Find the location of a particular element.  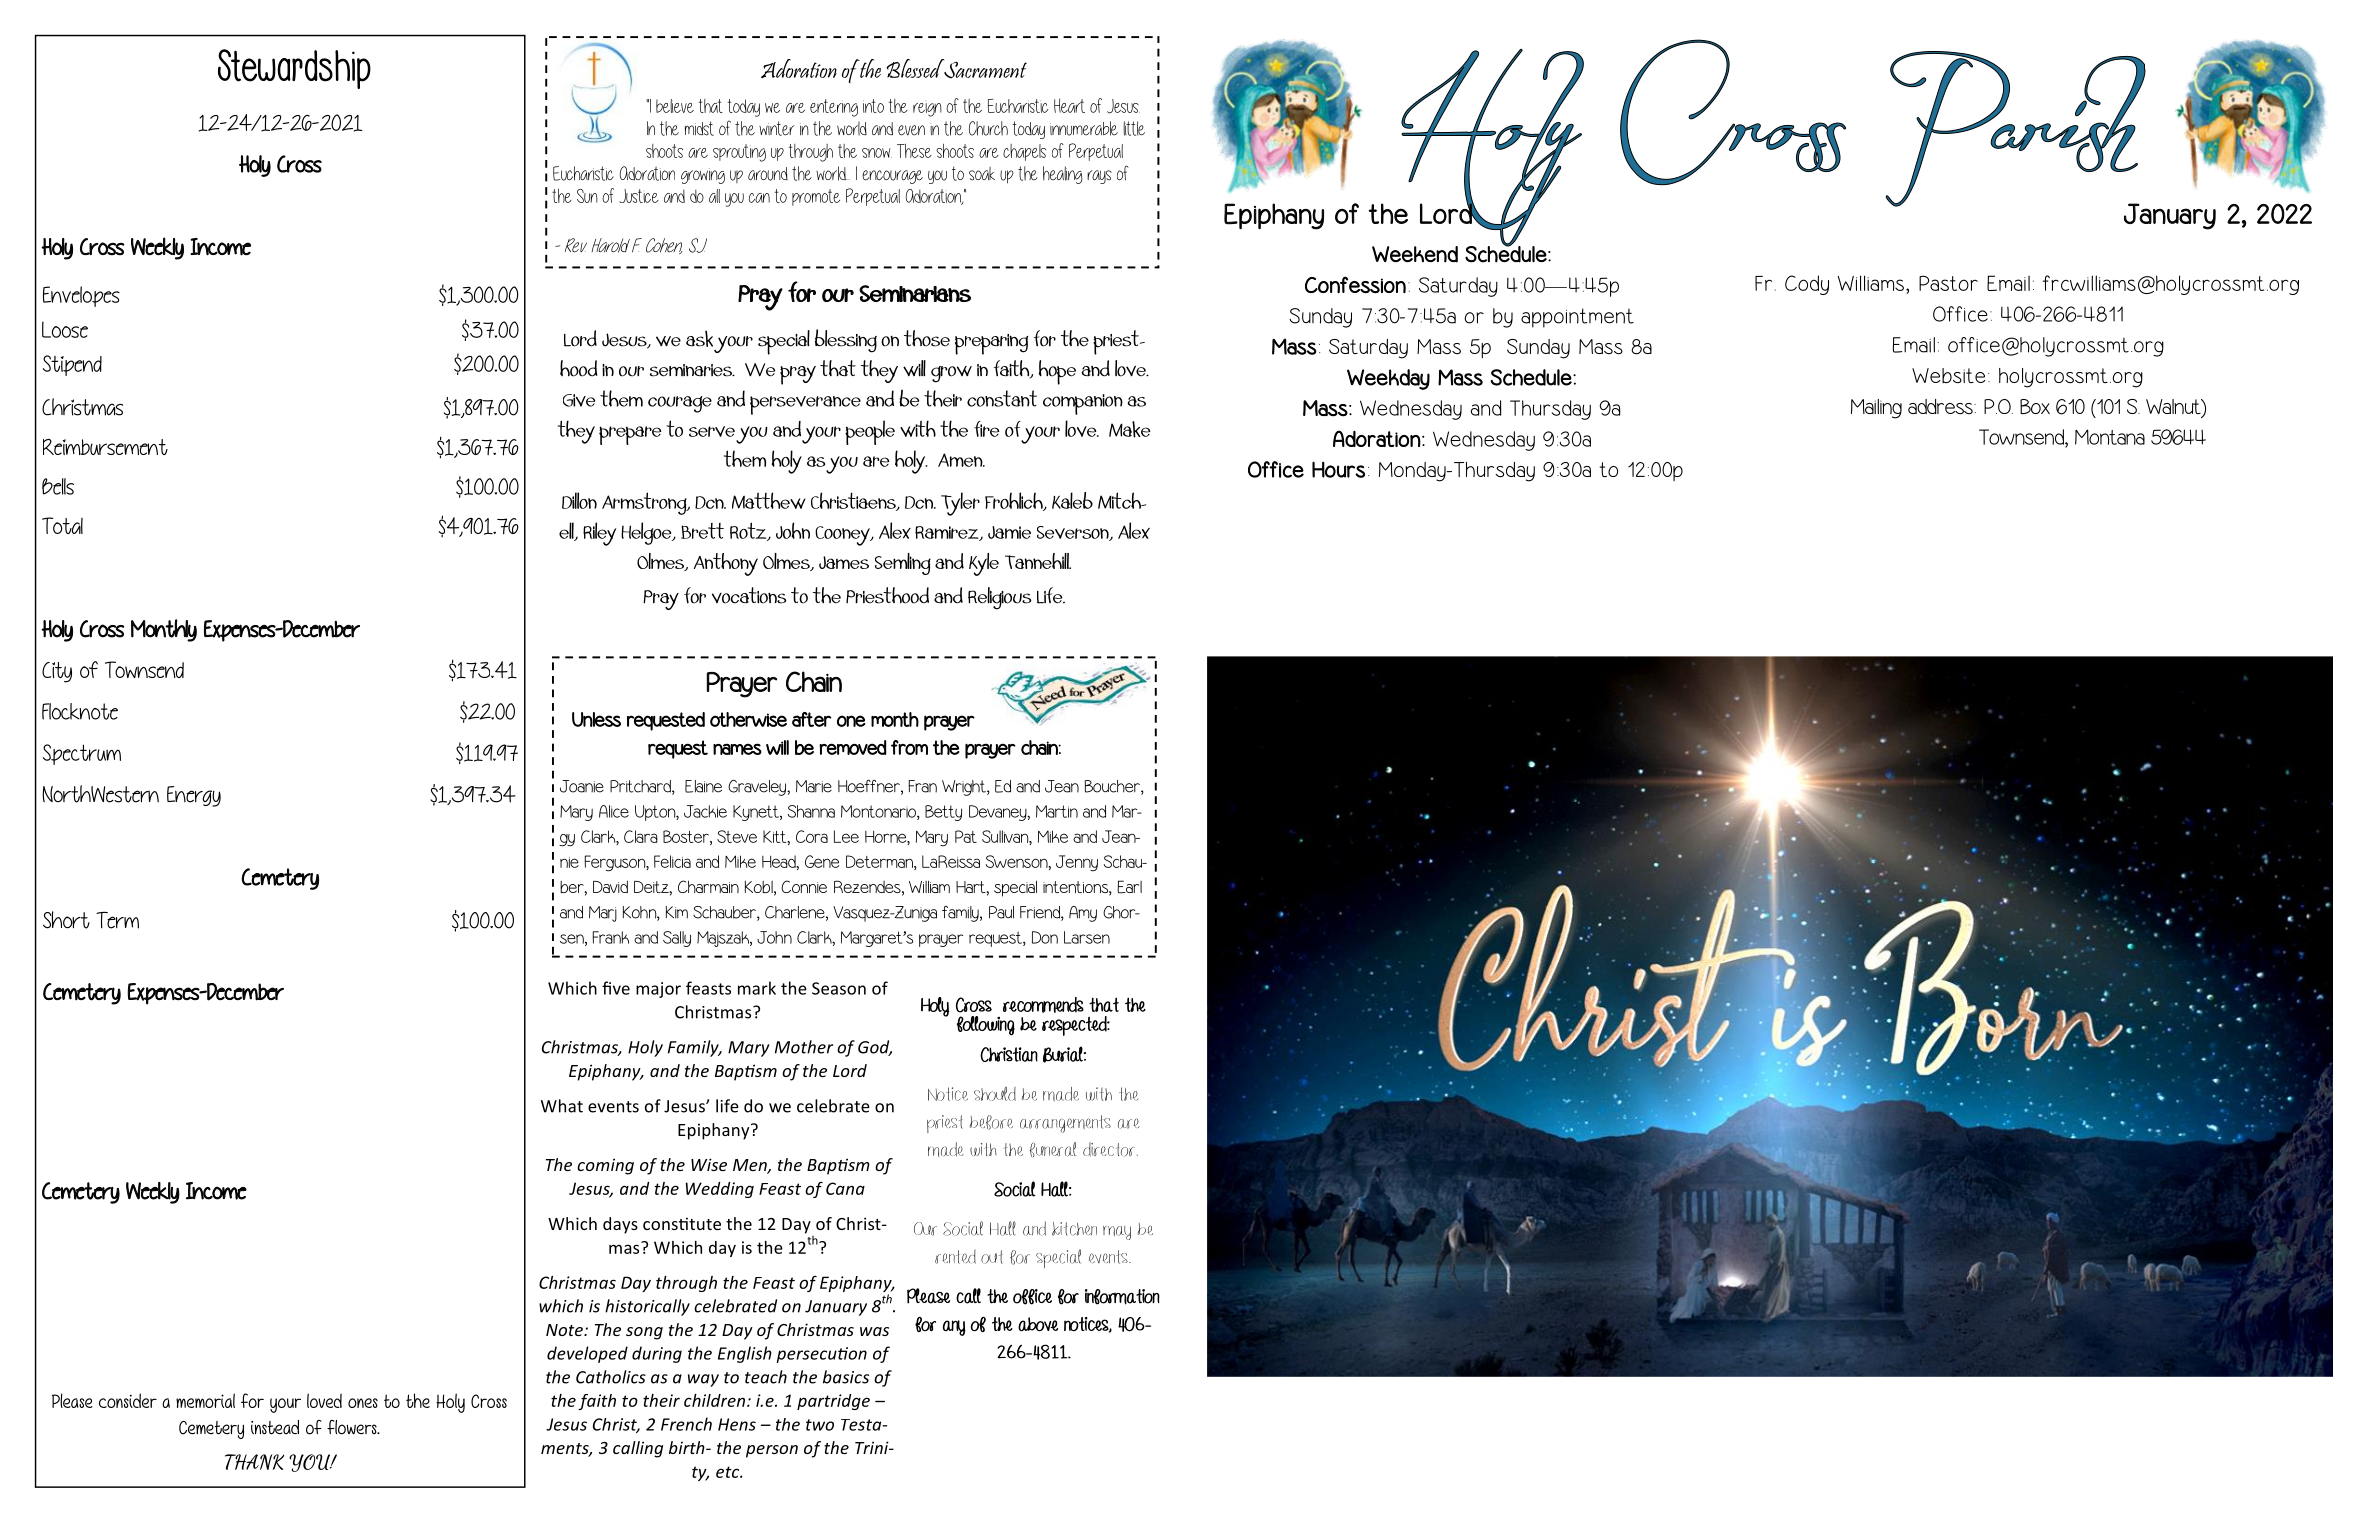

Stewardship is located at coordinates (294, 69).
